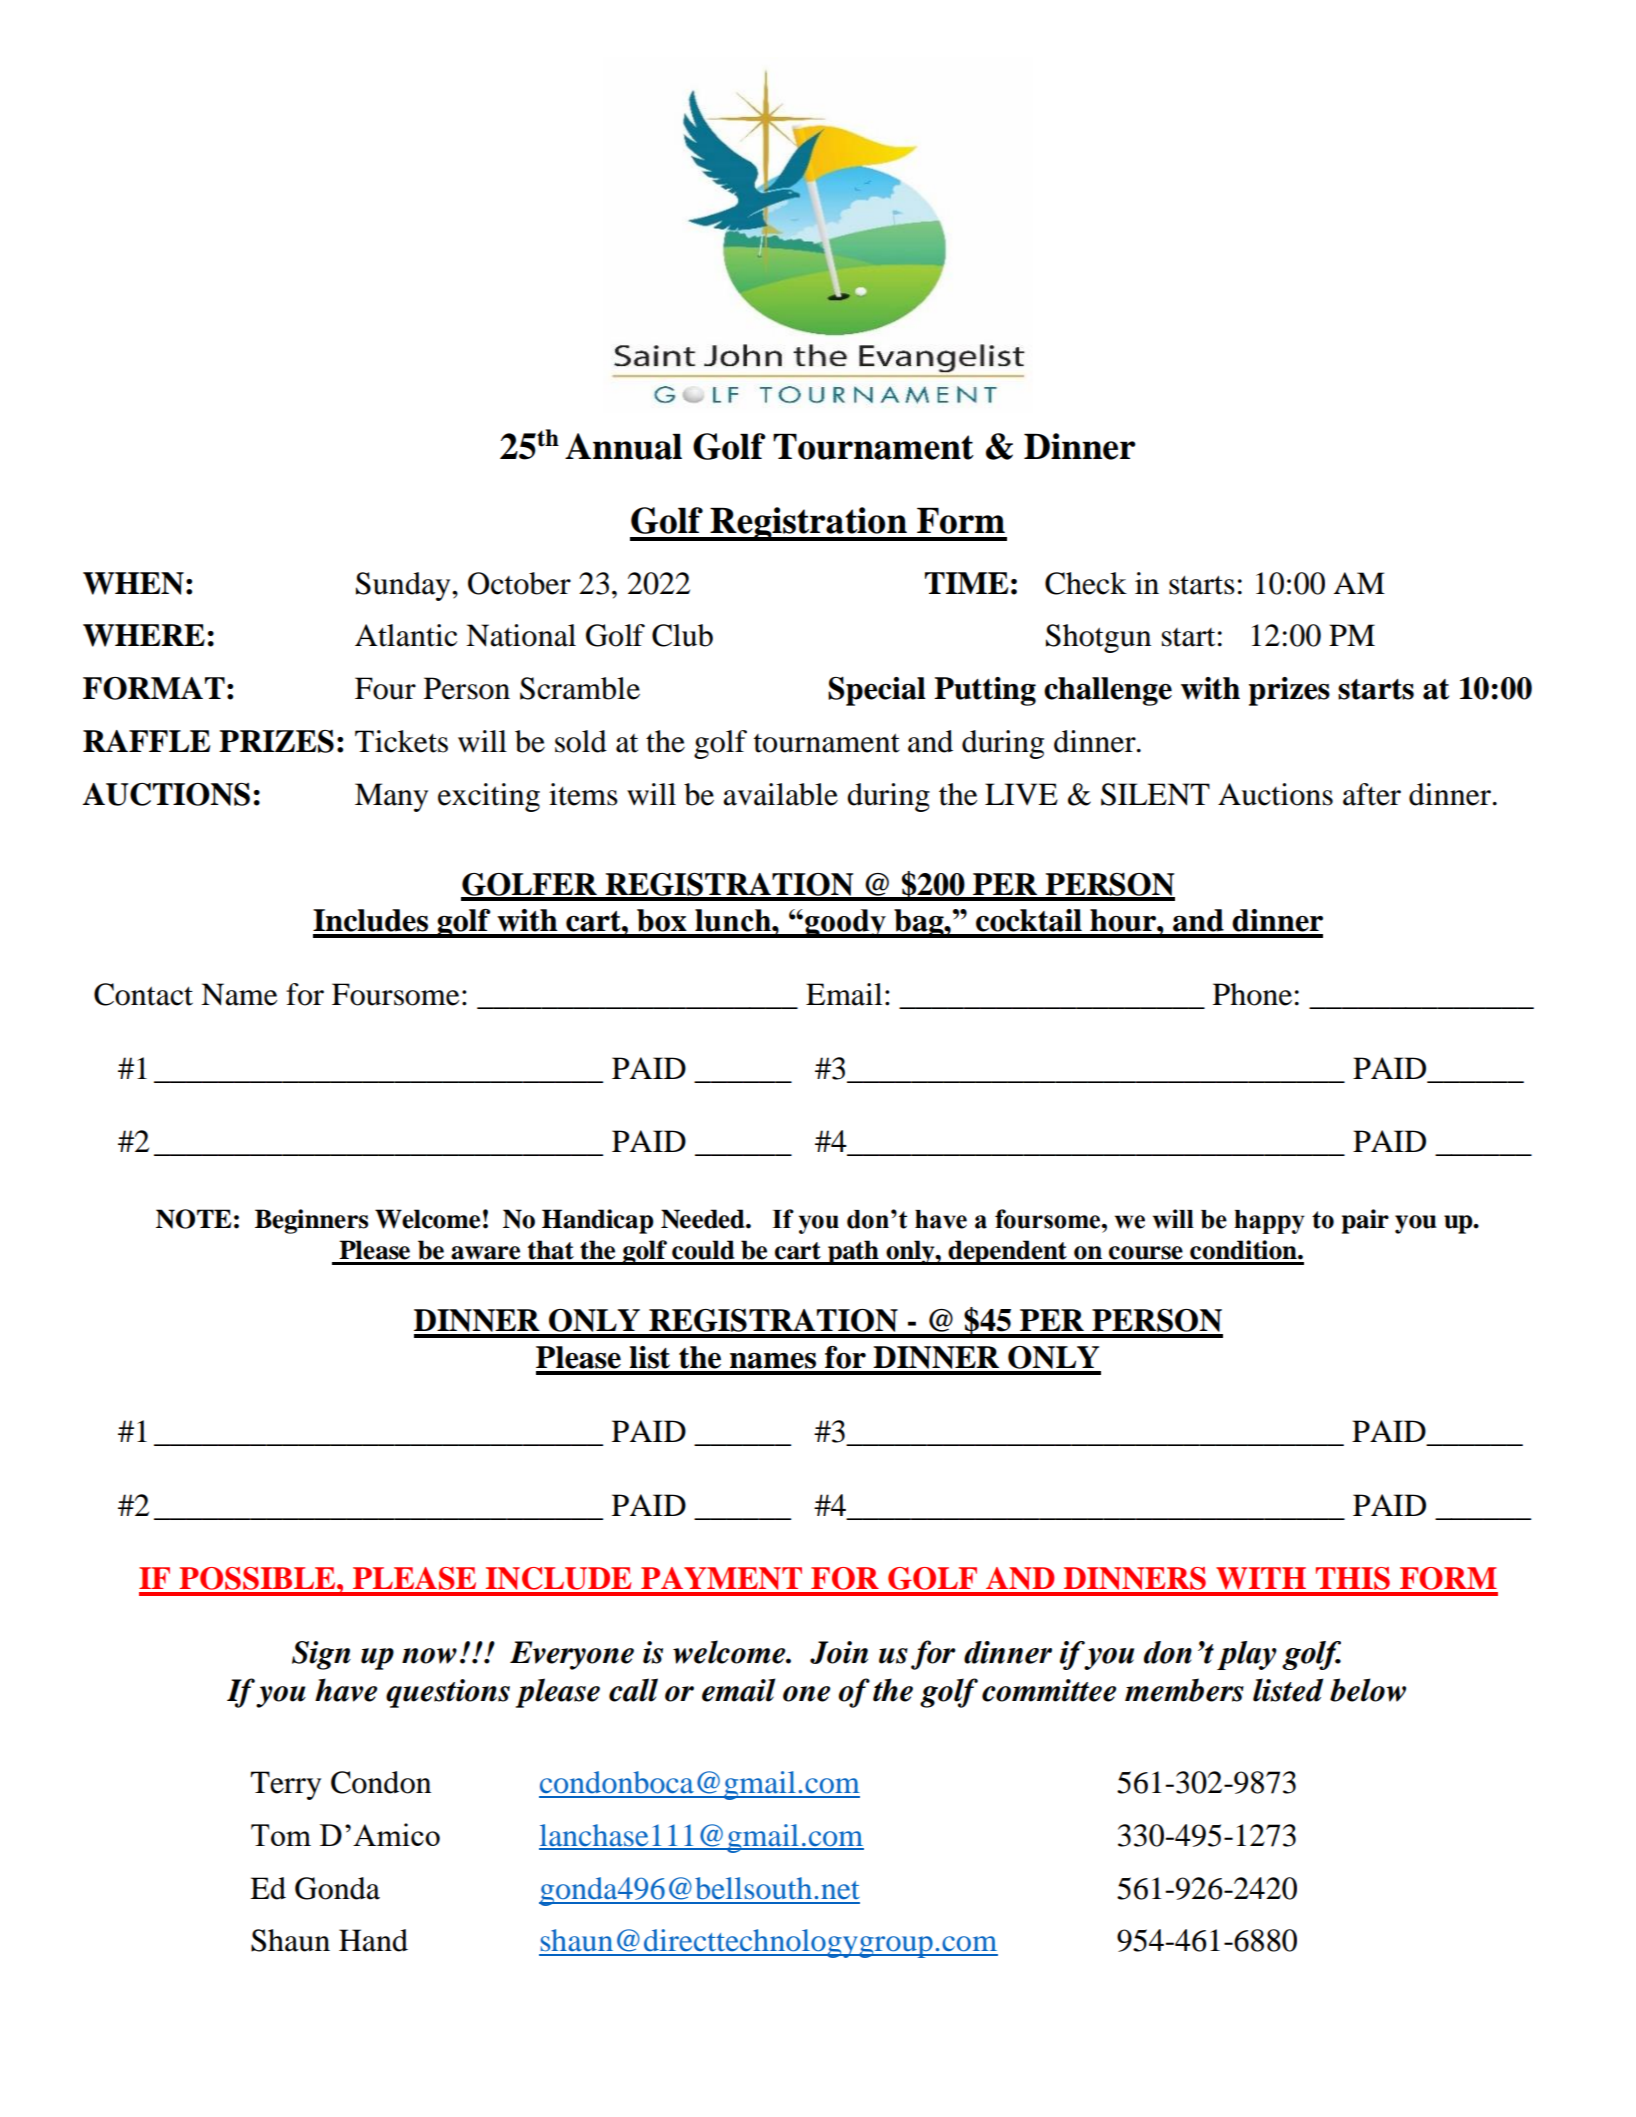 The width and height of the screenshot is (1636, 2117). Describe the element at coordinates (311, 1221) in the screenshot. I see `Beginners` at that location.
